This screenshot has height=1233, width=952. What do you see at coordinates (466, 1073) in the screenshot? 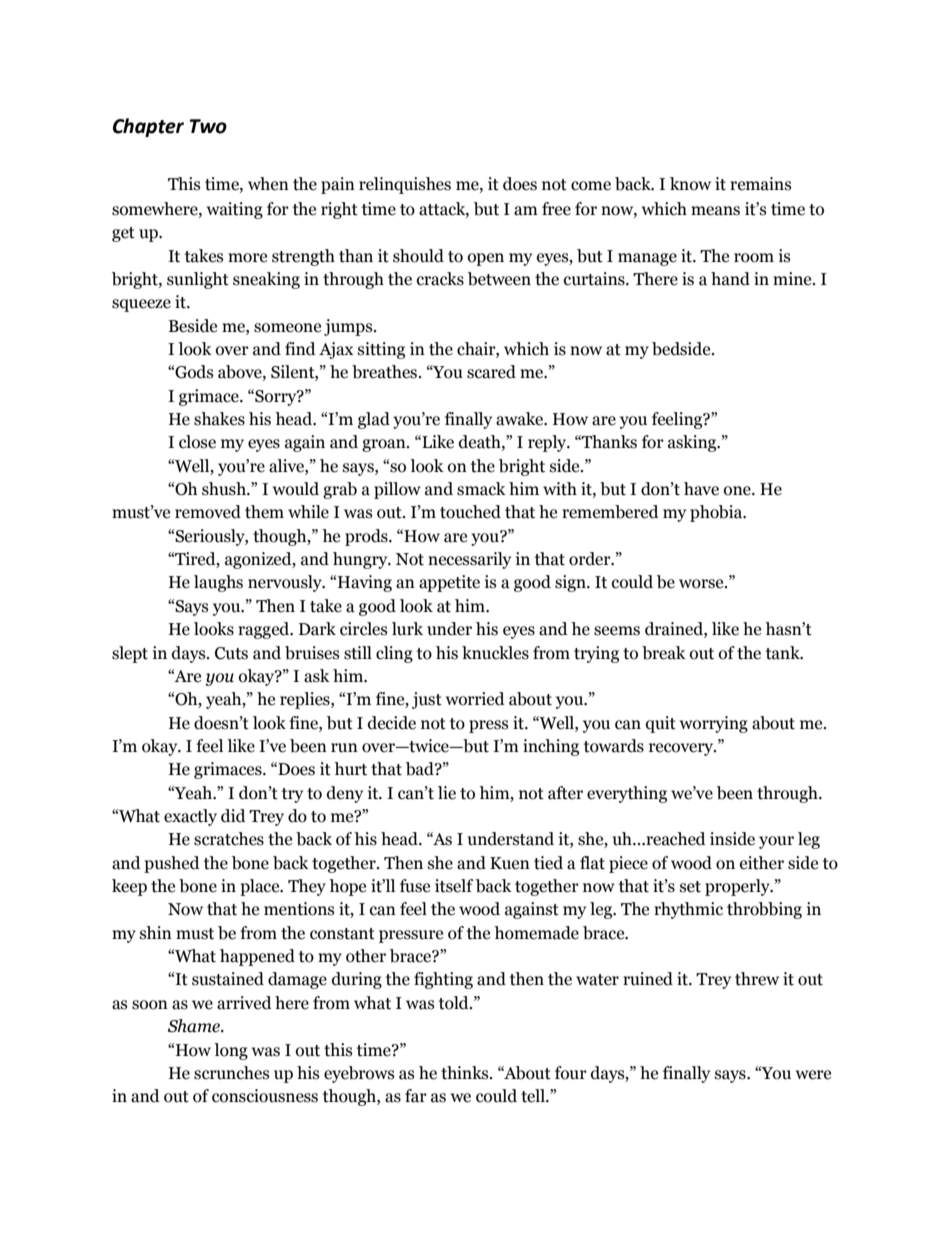
I see `thinks` at bounding box center [466, 1073].
